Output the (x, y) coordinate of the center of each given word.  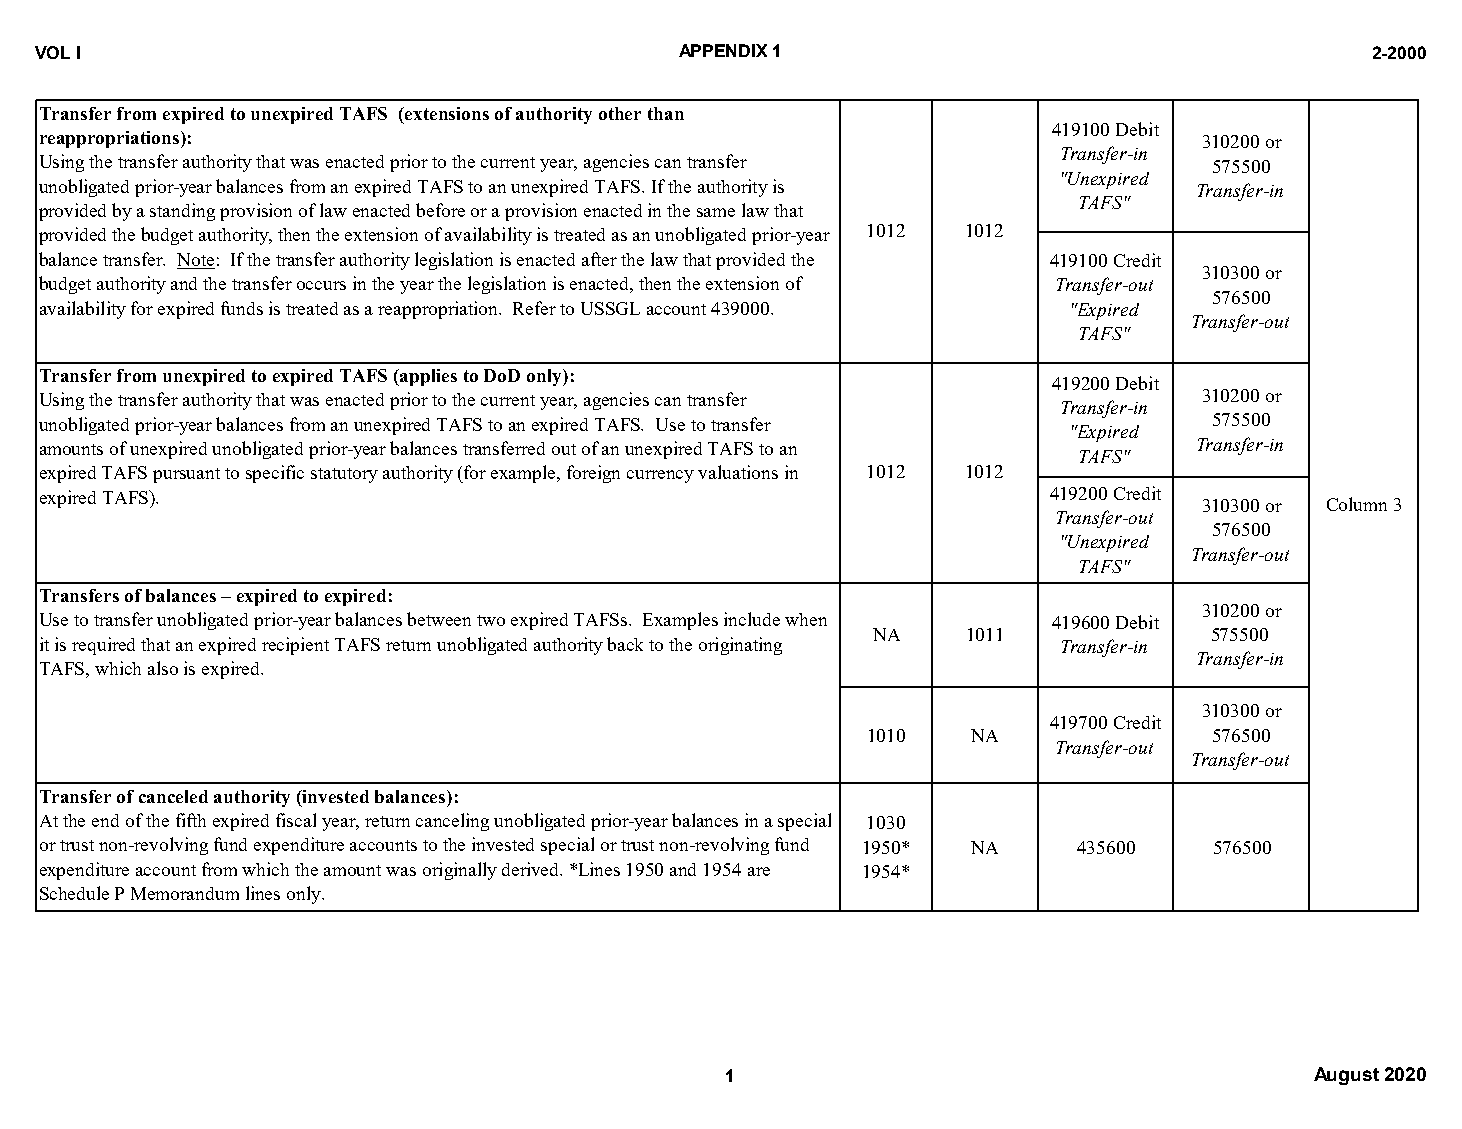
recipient (295, 646)
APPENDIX (723, 50)
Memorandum (185, 893)
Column (1357, 504)
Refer (534, 308)
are (759, 871)
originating (740, 646)
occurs (321, 285)
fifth (191, 820)
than (666, 113)
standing (182, 212)
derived (532, 869)
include (752, 619)
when (806, 619)
